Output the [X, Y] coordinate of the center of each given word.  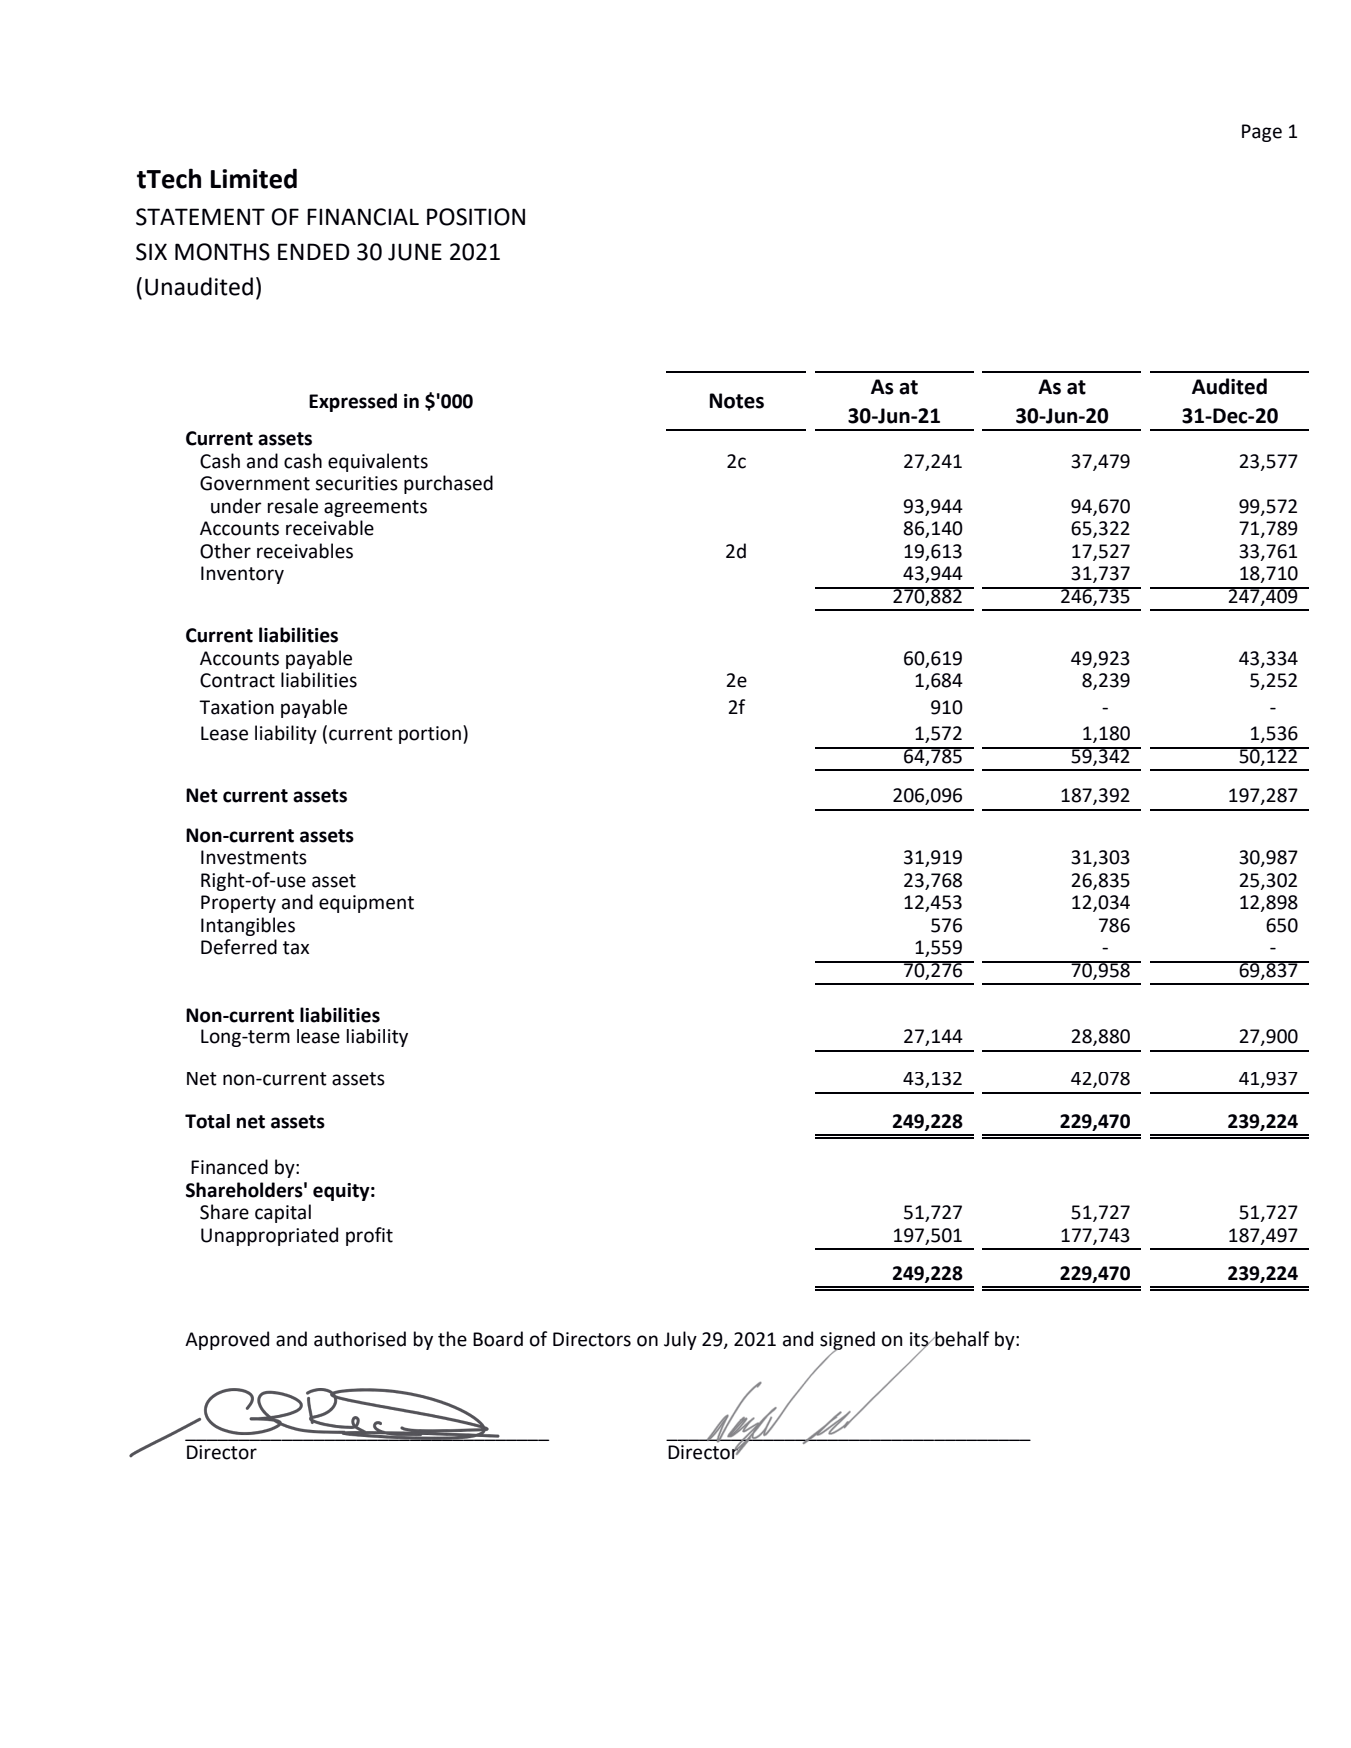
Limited [254, 178]
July [680, 1340]
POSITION [476, 217]
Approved [227, 1340]
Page [1262, 133]
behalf [961, 1339]
